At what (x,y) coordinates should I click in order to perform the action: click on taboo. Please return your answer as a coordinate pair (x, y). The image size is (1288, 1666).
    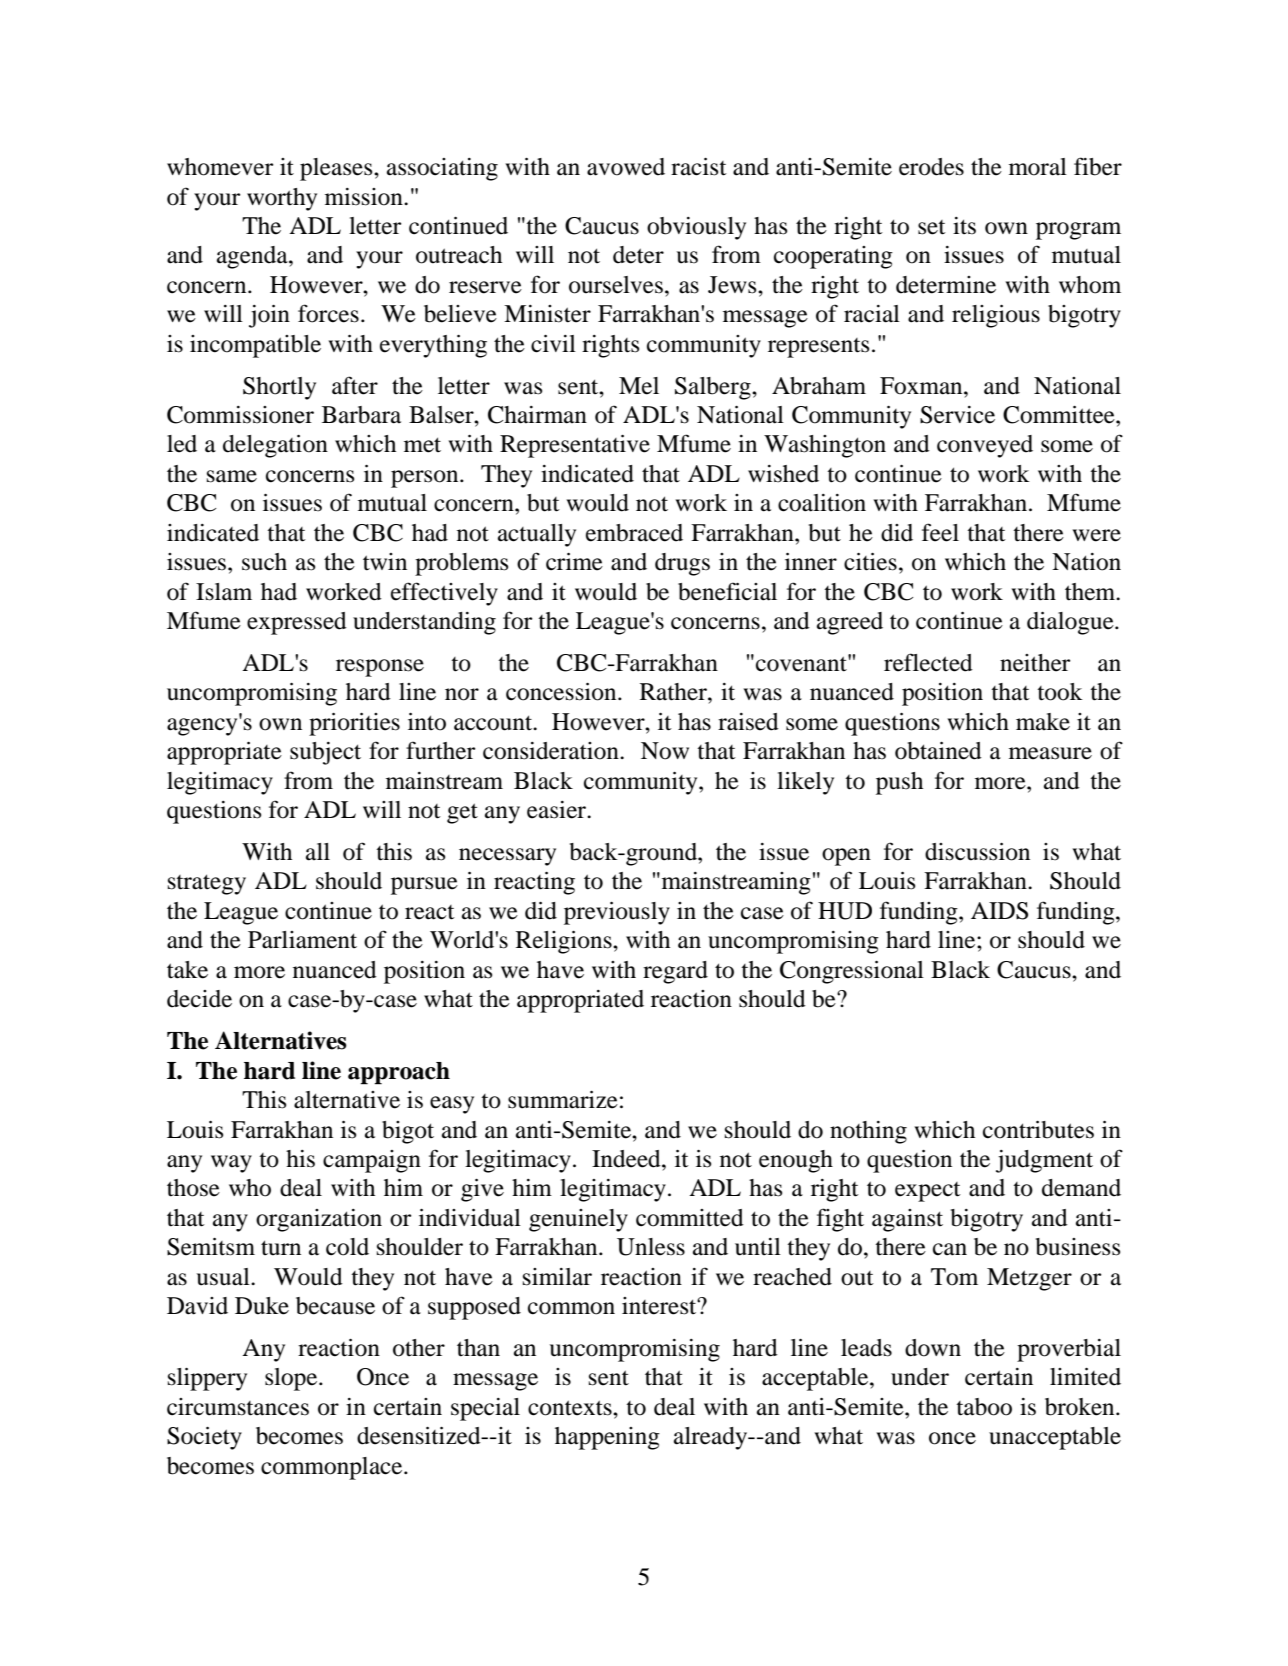
    Looking at the image, I should click on (984, 1407).
